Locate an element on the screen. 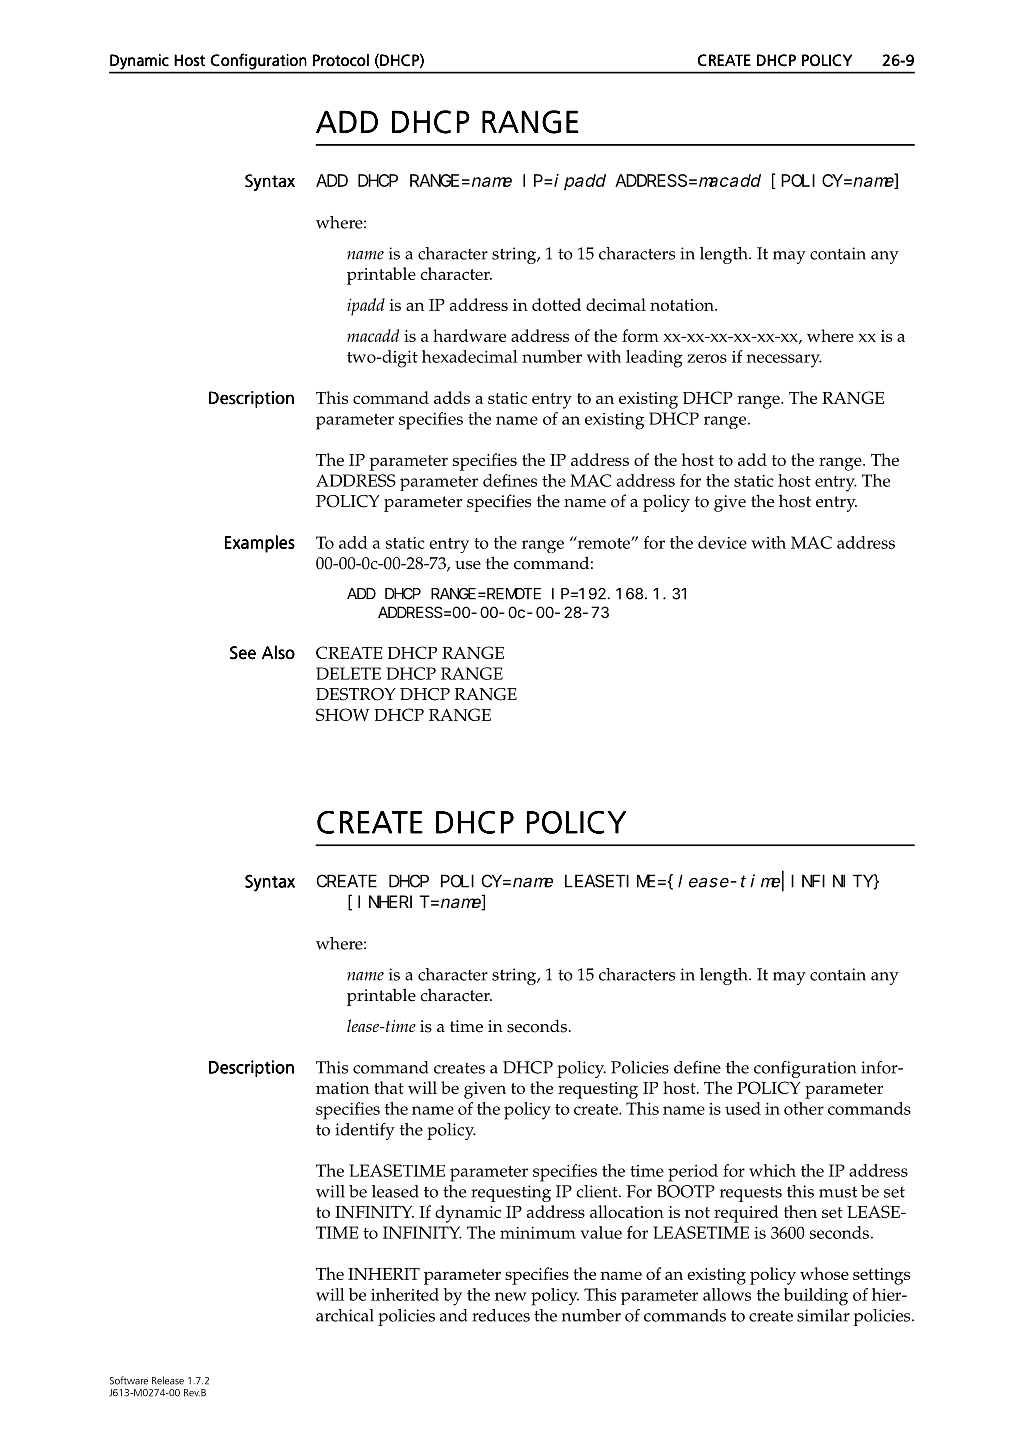 The image size is (1024, 1448). identify is located at coordinates (365, 1131).
